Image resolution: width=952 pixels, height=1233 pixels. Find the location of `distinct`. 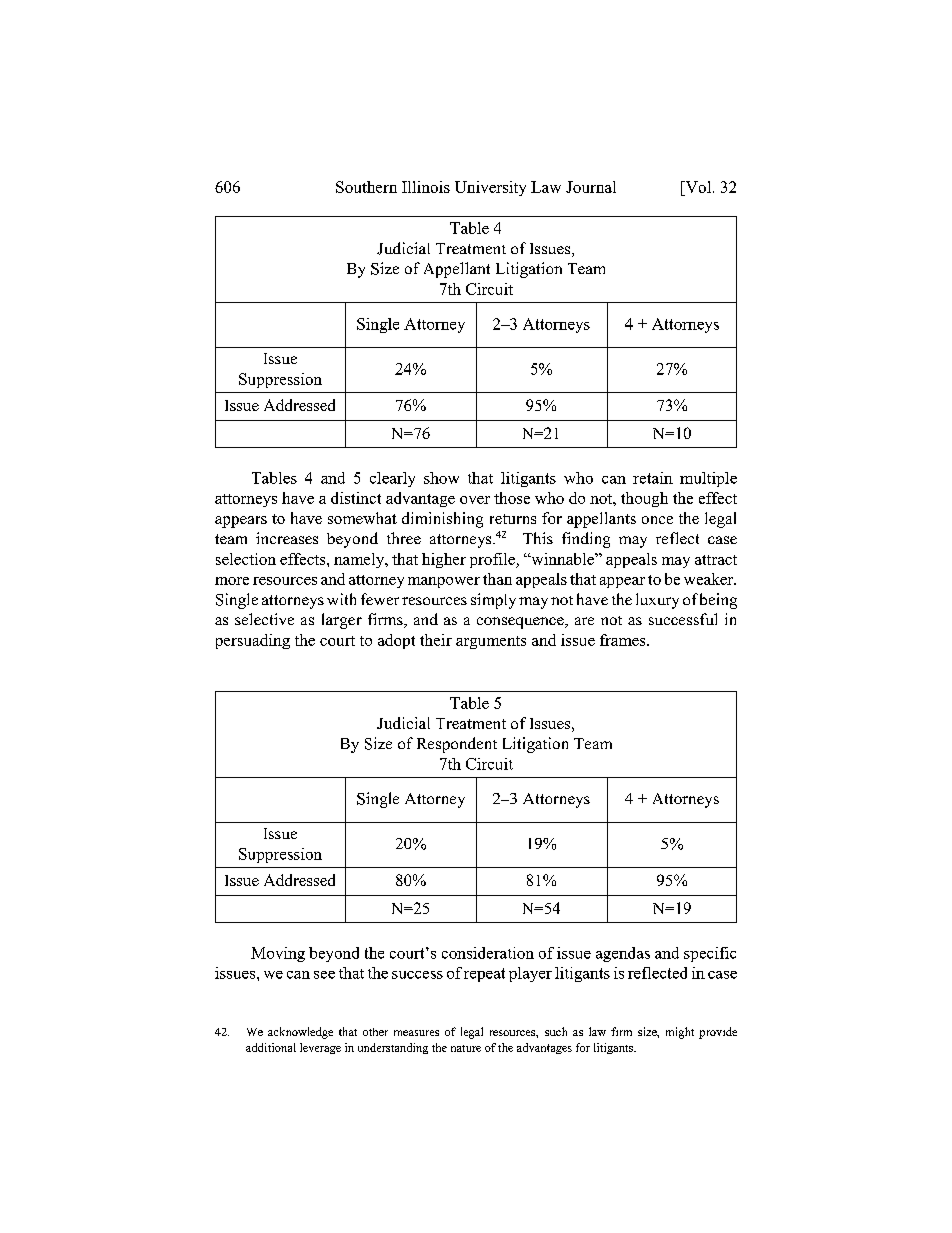

distinct is located at coordinates (356, 498).
